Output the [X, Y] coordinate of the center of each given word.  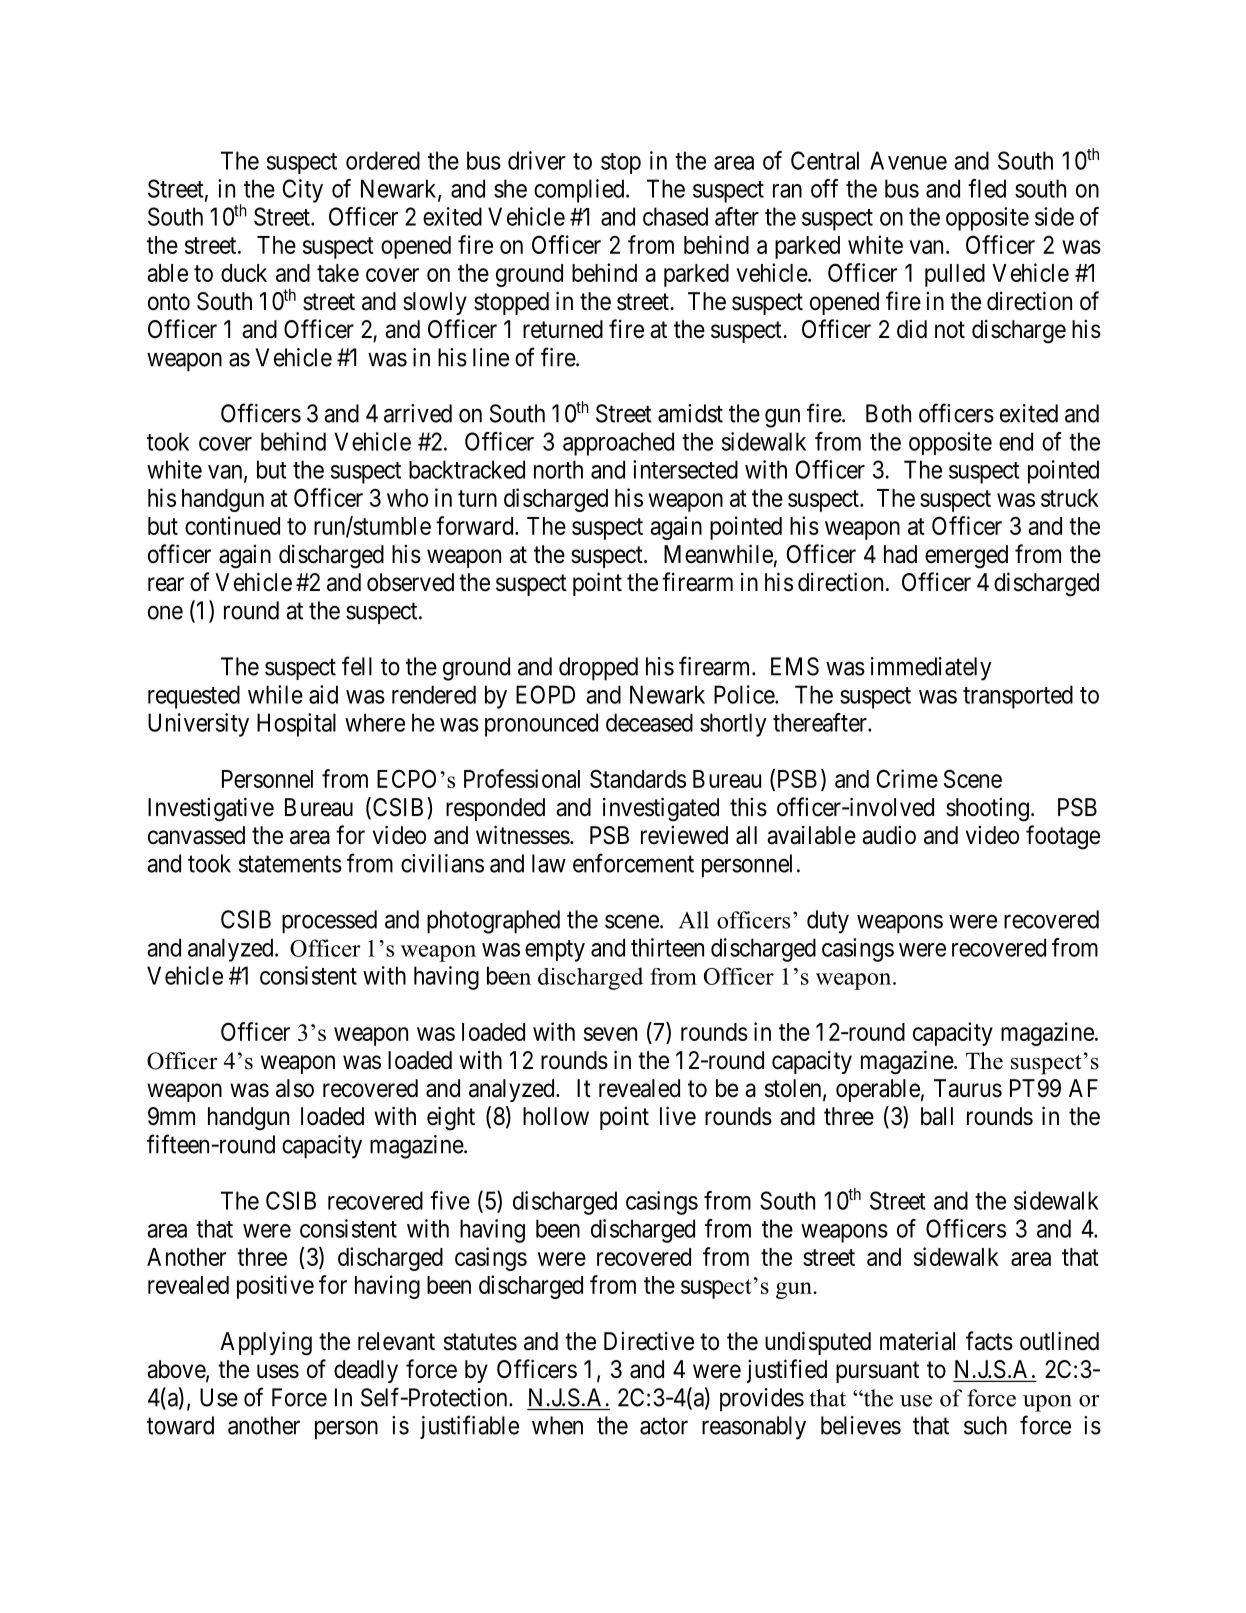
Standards [638, 778]
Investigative [211, 809]
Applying [266, 1343]
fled [987, 188]
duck [244, 273]
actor [664, 1426]
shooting [987, 810]
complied [580, 191]
